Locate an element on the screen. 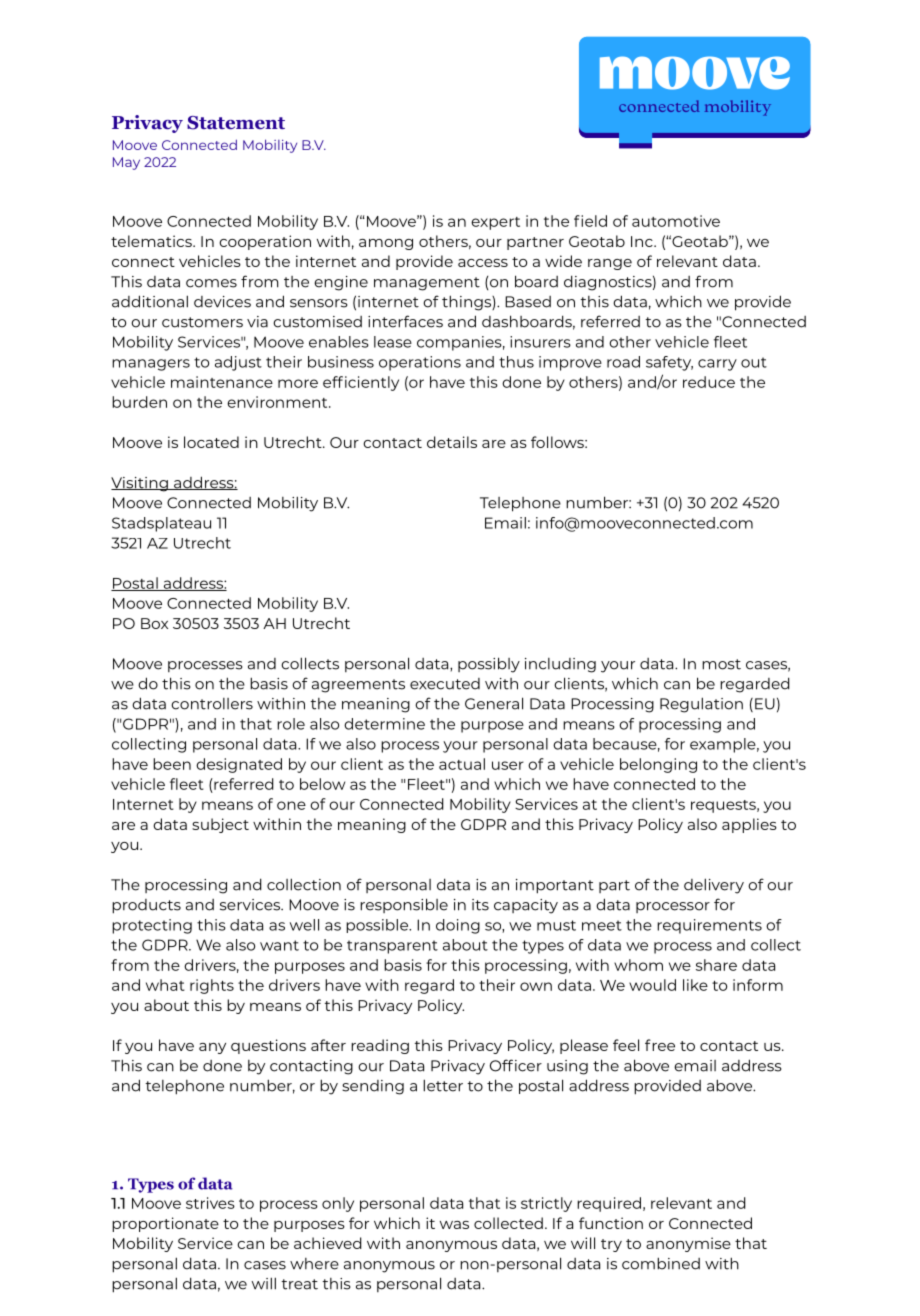 The image size is (920, 1316). automotive is located at coordinates (676, 221).
